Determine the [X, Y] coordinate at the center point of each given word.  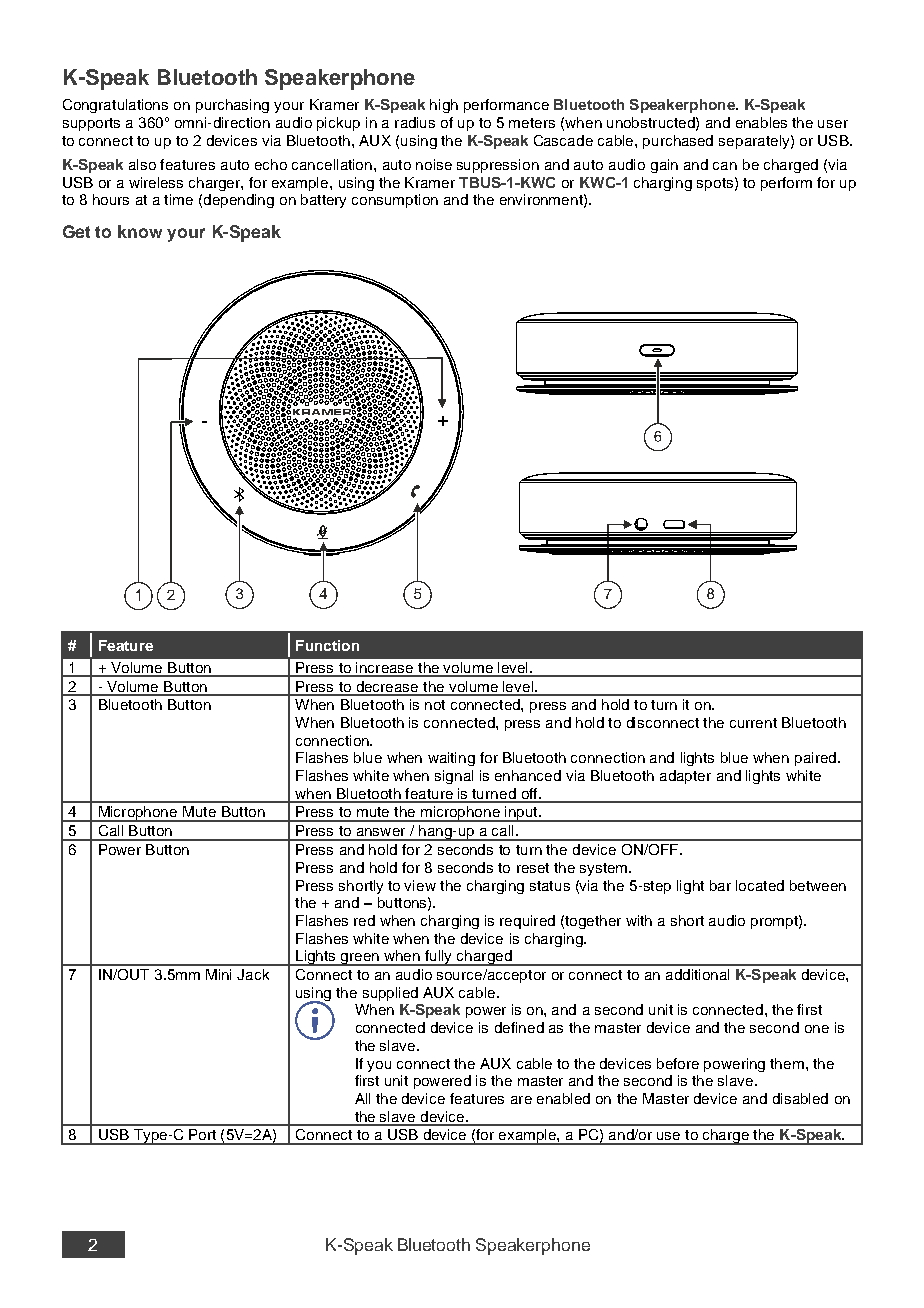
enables [761, 122]
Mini [218, 974]
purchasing [232, 106]
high [444, 106]
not [435, 705]
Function [327, 645]
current [753, 723]
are [521, 1100]
